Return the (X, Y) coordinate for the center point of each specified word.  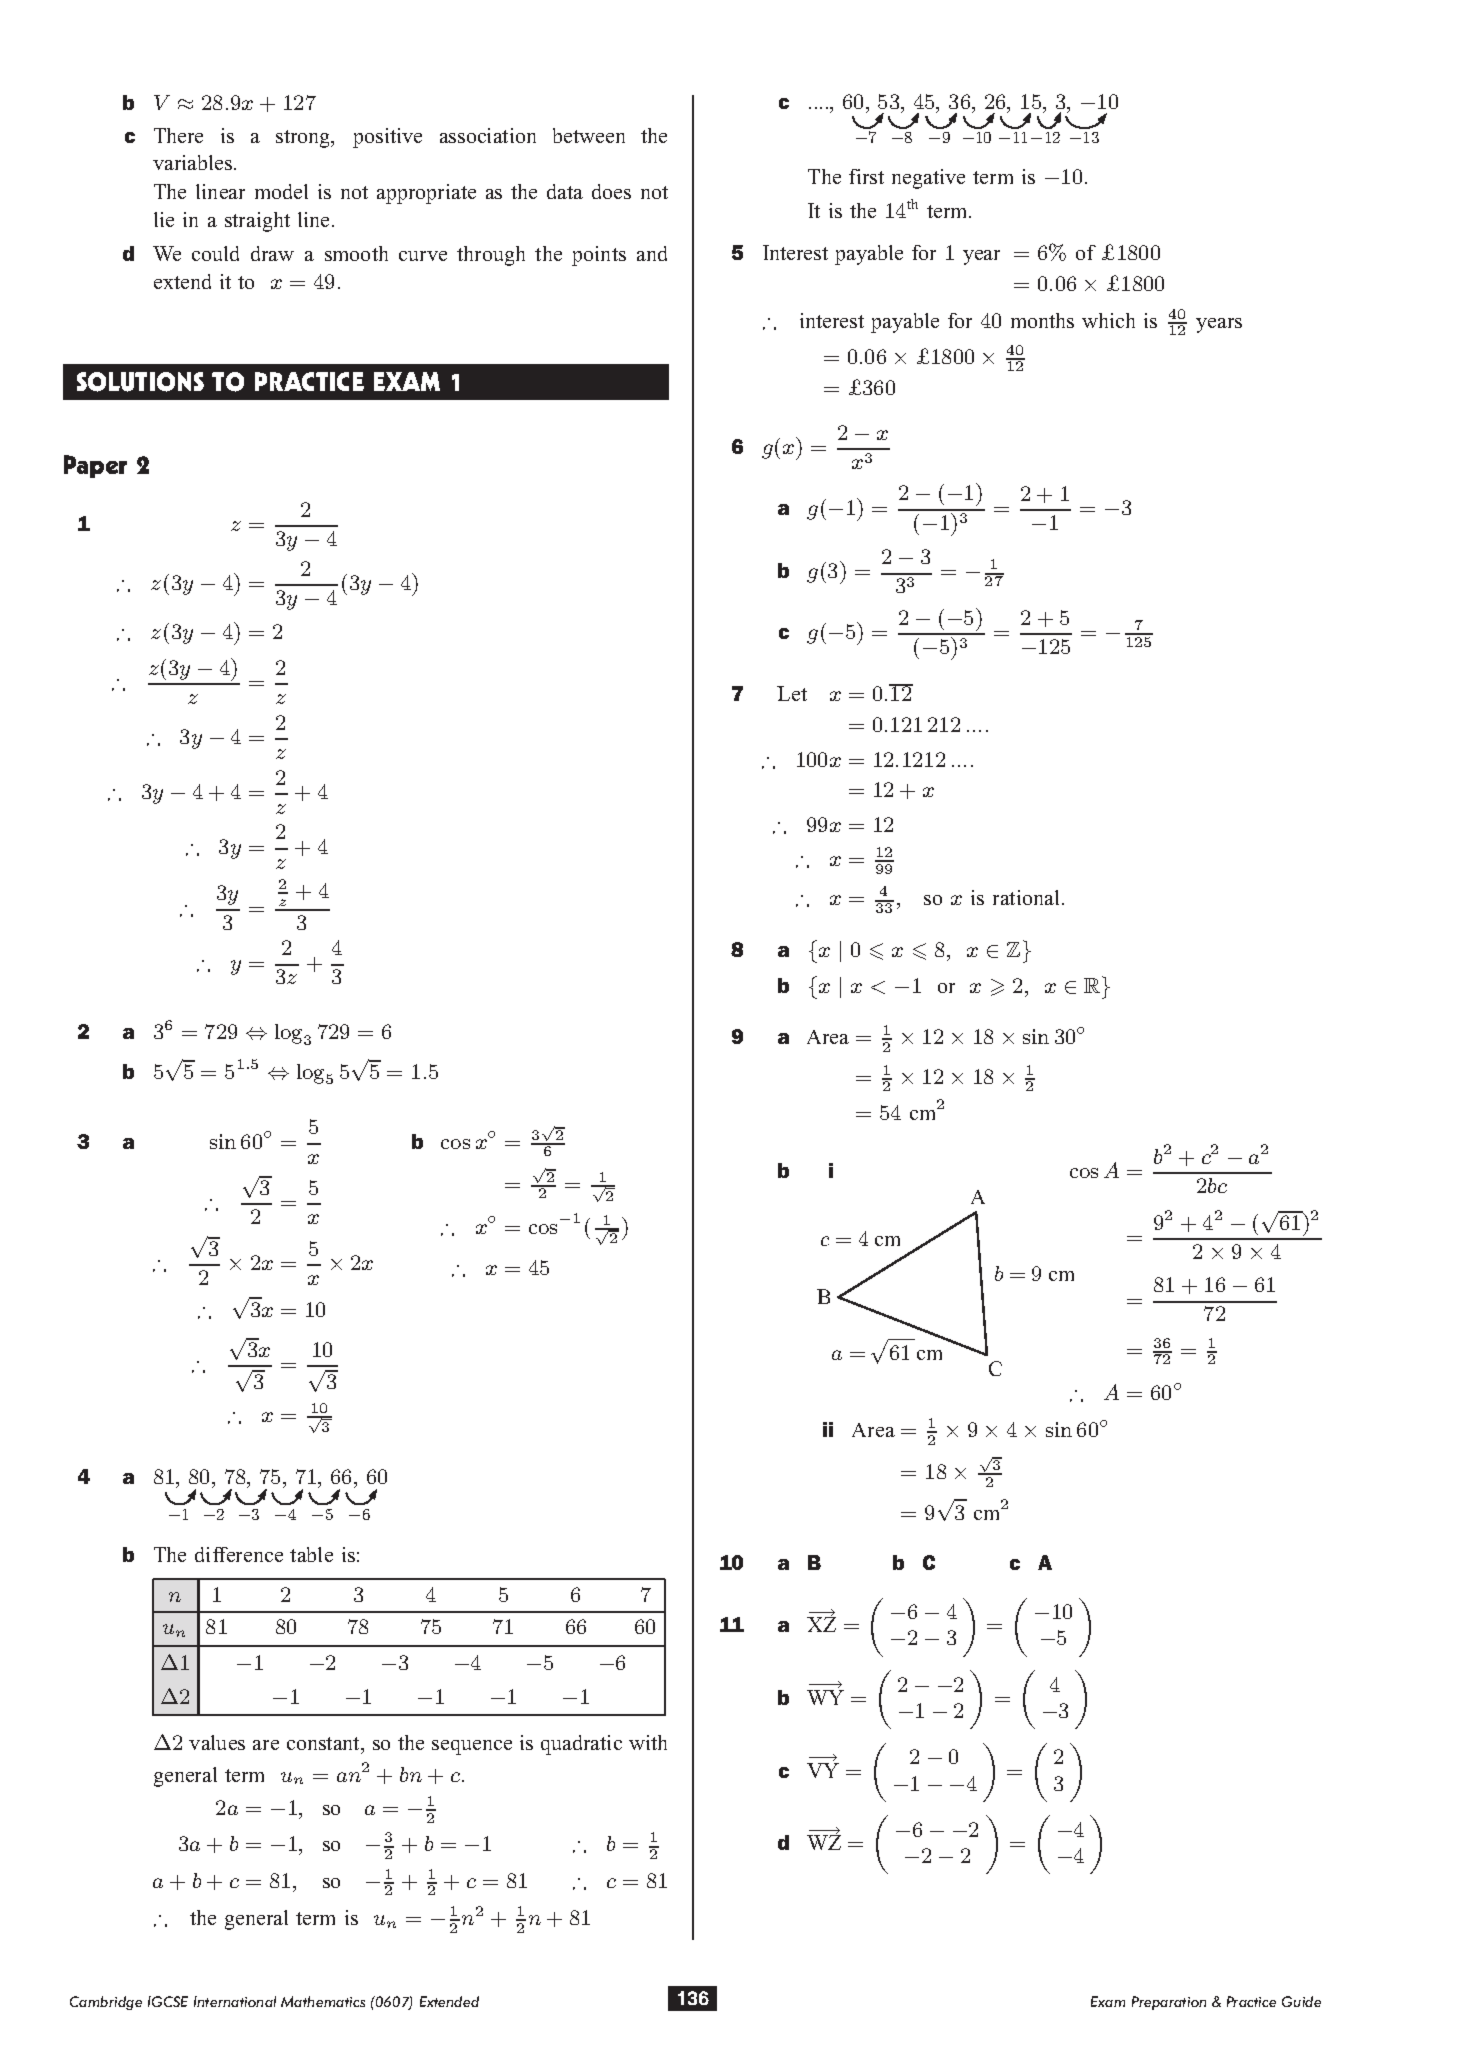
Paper (95, 466)
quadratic (581, 1745)
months (1042, 320)
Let (792, 693)
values (217, 1742)
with (648, 1742)
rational (1026, 897)
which (1108, 320)
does (611, 191)
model (281, 191)
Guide (1301, 2001)
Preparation (1169, 2003)
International (235, 2001)
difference (239, 1554)
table (311, 1554)
